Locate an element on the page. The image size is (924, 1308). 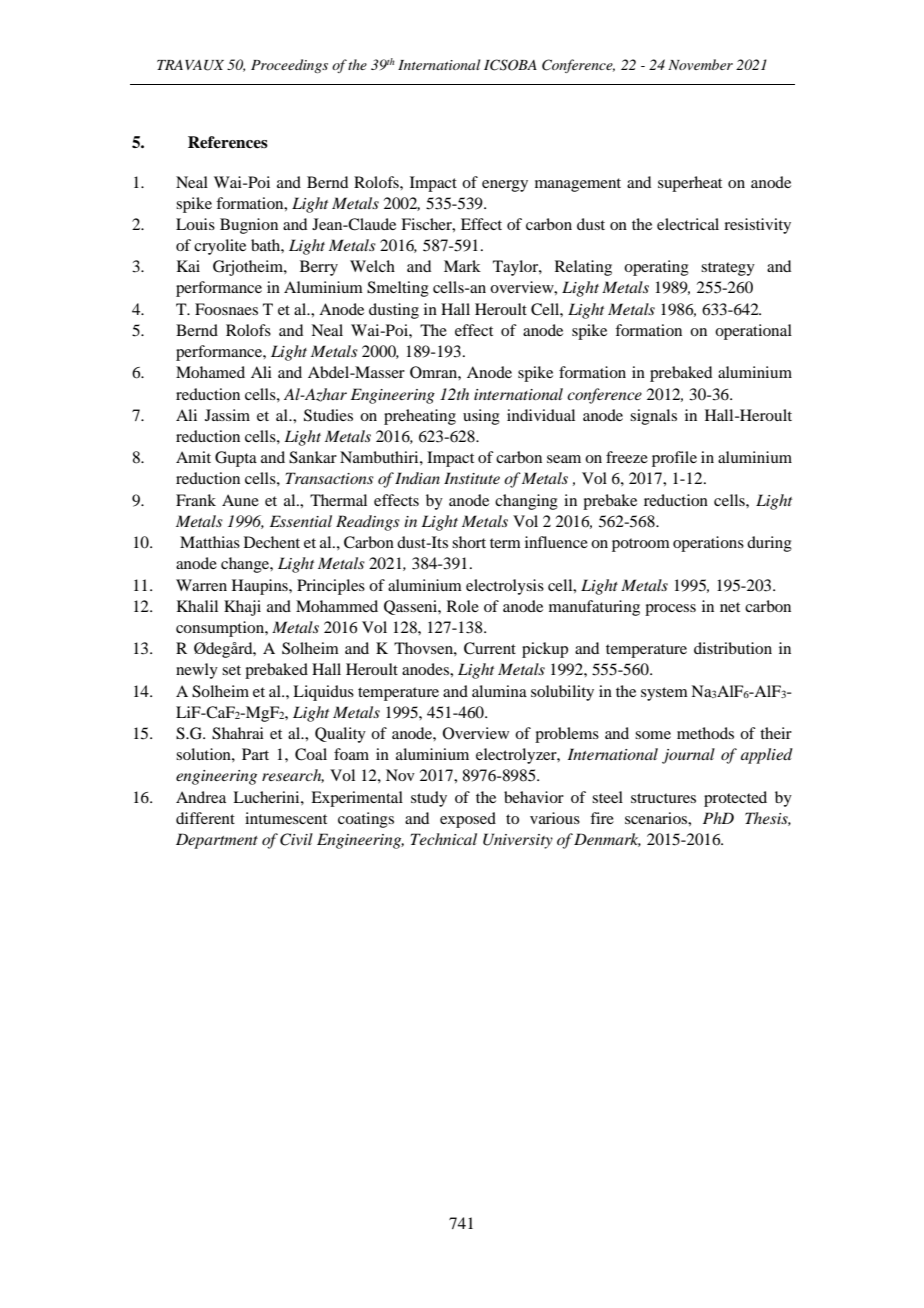
November is located at coordinates (700, 64).
